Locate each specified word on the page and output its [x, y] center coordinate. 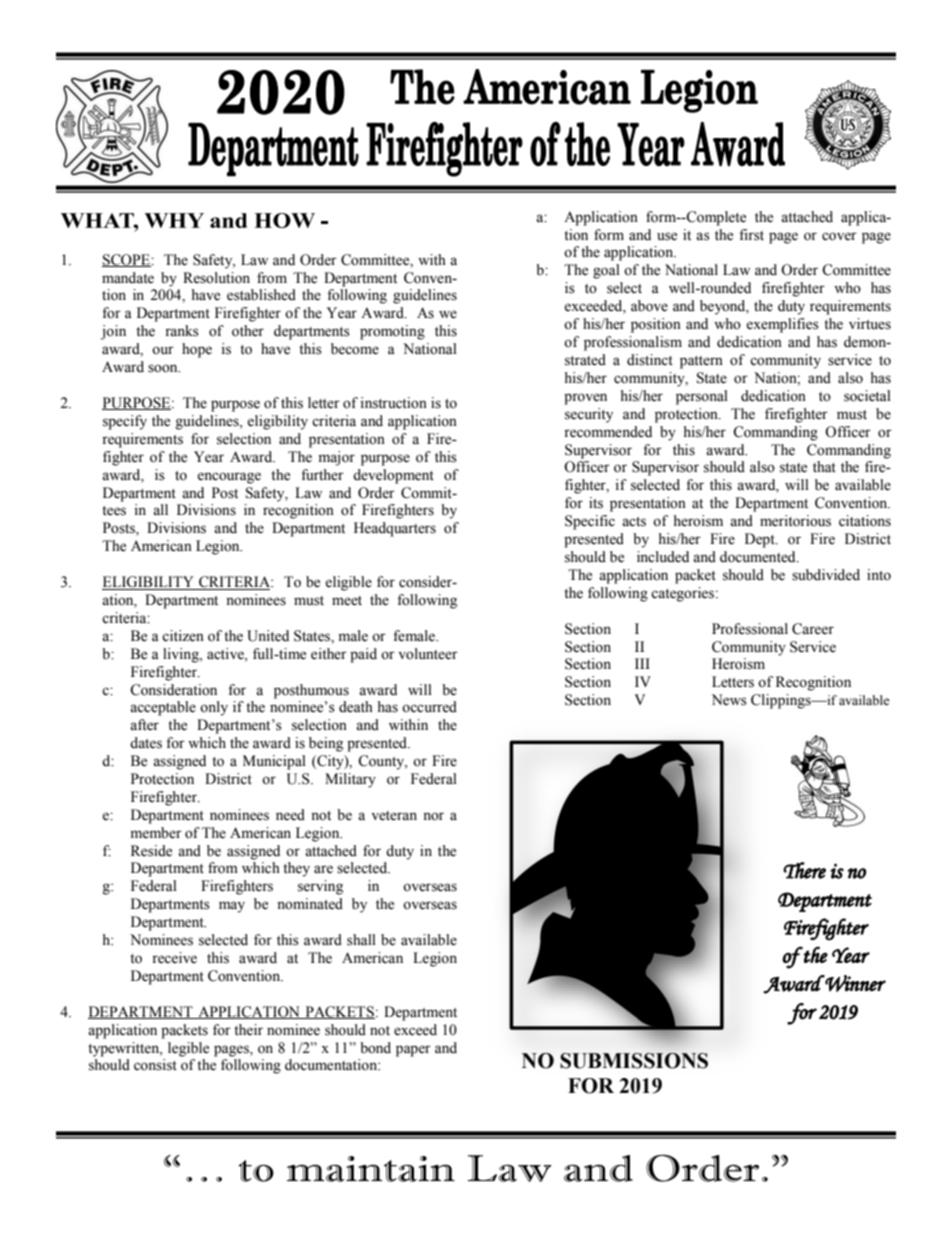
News [729, 700]
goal [606, 271]
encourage [229, 478]
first [751, 235]
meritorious [795, 521]
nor [433, 816]
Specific [590, 522]
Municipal [274, 762]
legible [188, 1049]
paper [413, 1051]
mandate [128, 278]
